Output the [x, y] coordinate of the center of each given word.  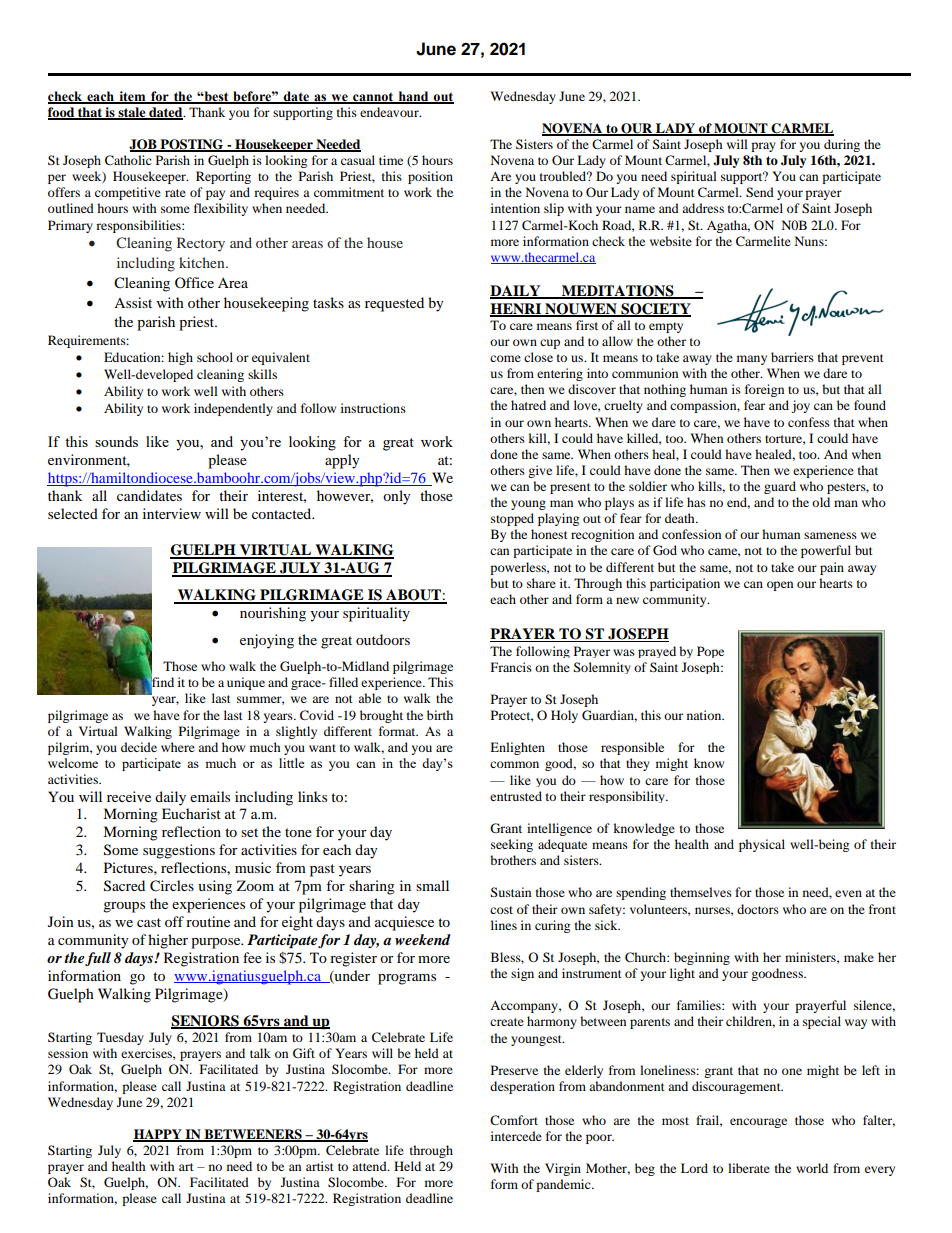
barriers [792, 357]
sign [522, 974]
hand [413, 97]
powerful [826, 551]
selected [73, 513]
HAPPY [158, 1135]
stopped [512, 519]
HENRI [517, 309]
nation [705, 715]
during [842, 145]
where [178, 747]
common [514, 764]
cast [149, 922]
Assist [133, 302]
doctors [758, 909]
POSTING [192, 145]
